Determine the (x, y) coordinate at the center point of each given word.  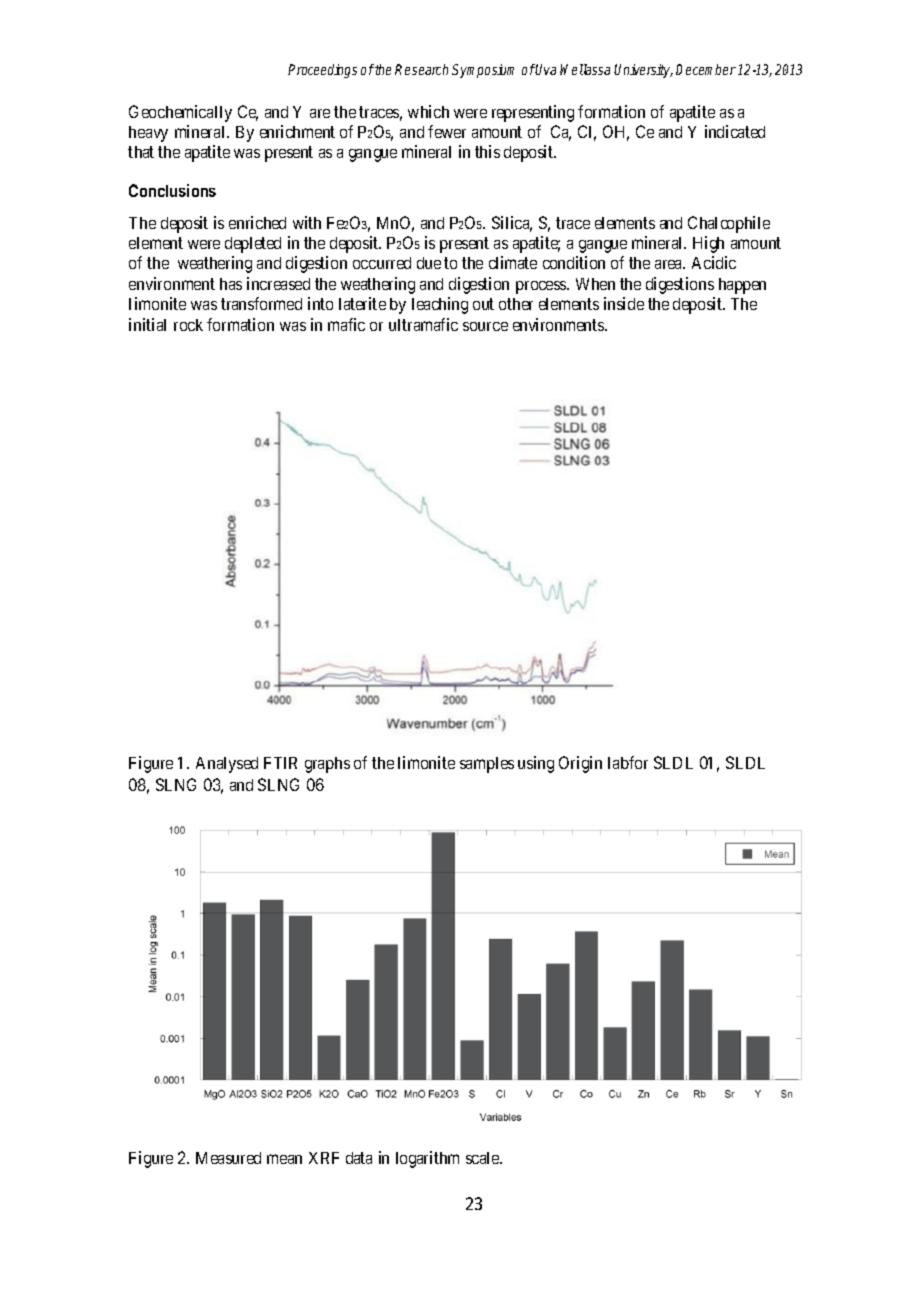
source (485, 326)
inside (624, 303)
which (428, 111)
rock (188, 325)
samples (487, 765)
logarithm (427, 1159)
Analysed (227, 765)
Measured (228, 1158)
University (643, 71)
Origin (580, 764)
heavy (148, 134)
